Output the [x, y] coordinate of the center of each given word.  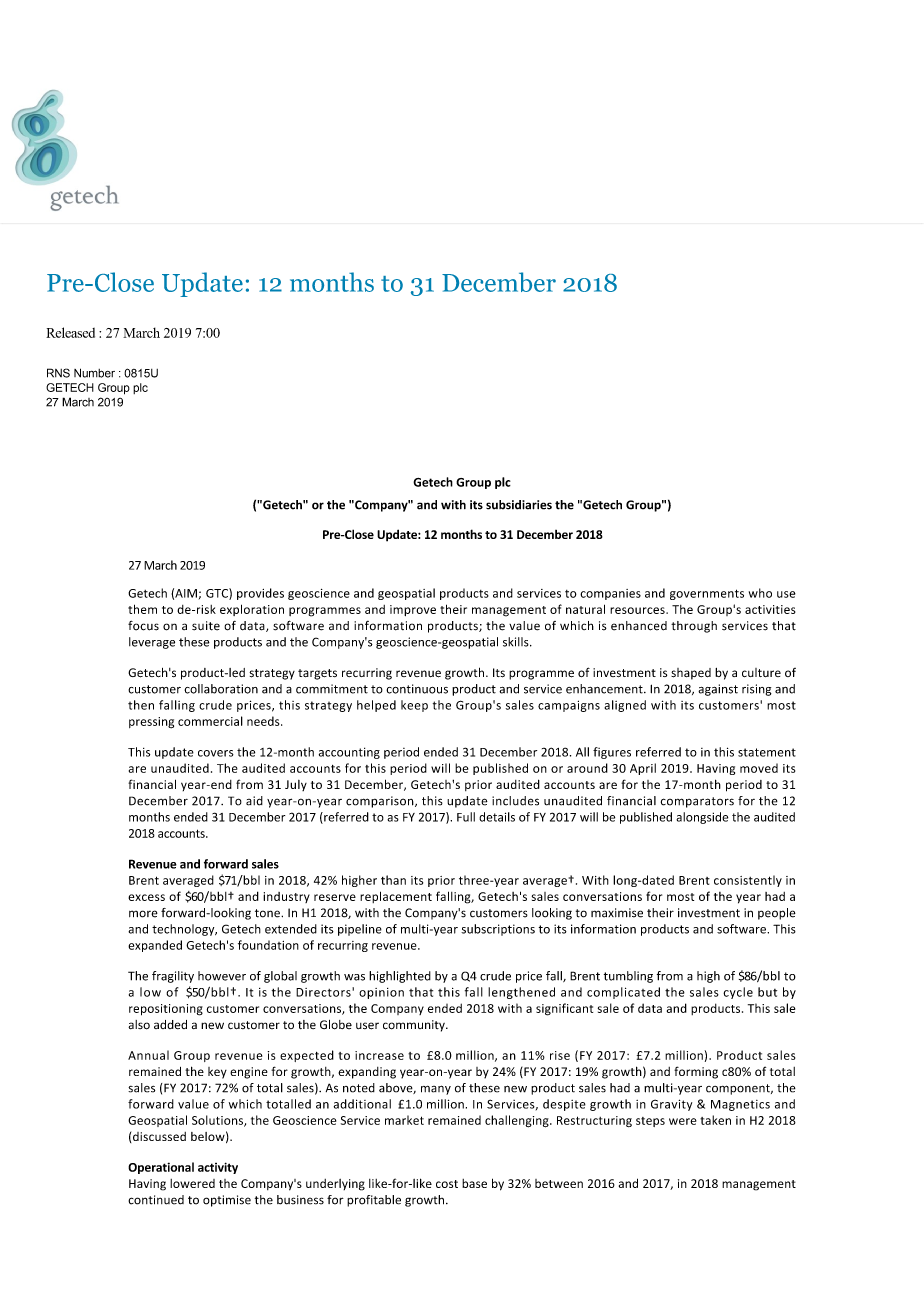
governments [707, 594]
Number [94, 373]
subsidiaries [519, 505]
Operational [161, 1168]
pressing [151, 723]
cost [447, 1184]
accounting [349, 753]
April [643, 769]
